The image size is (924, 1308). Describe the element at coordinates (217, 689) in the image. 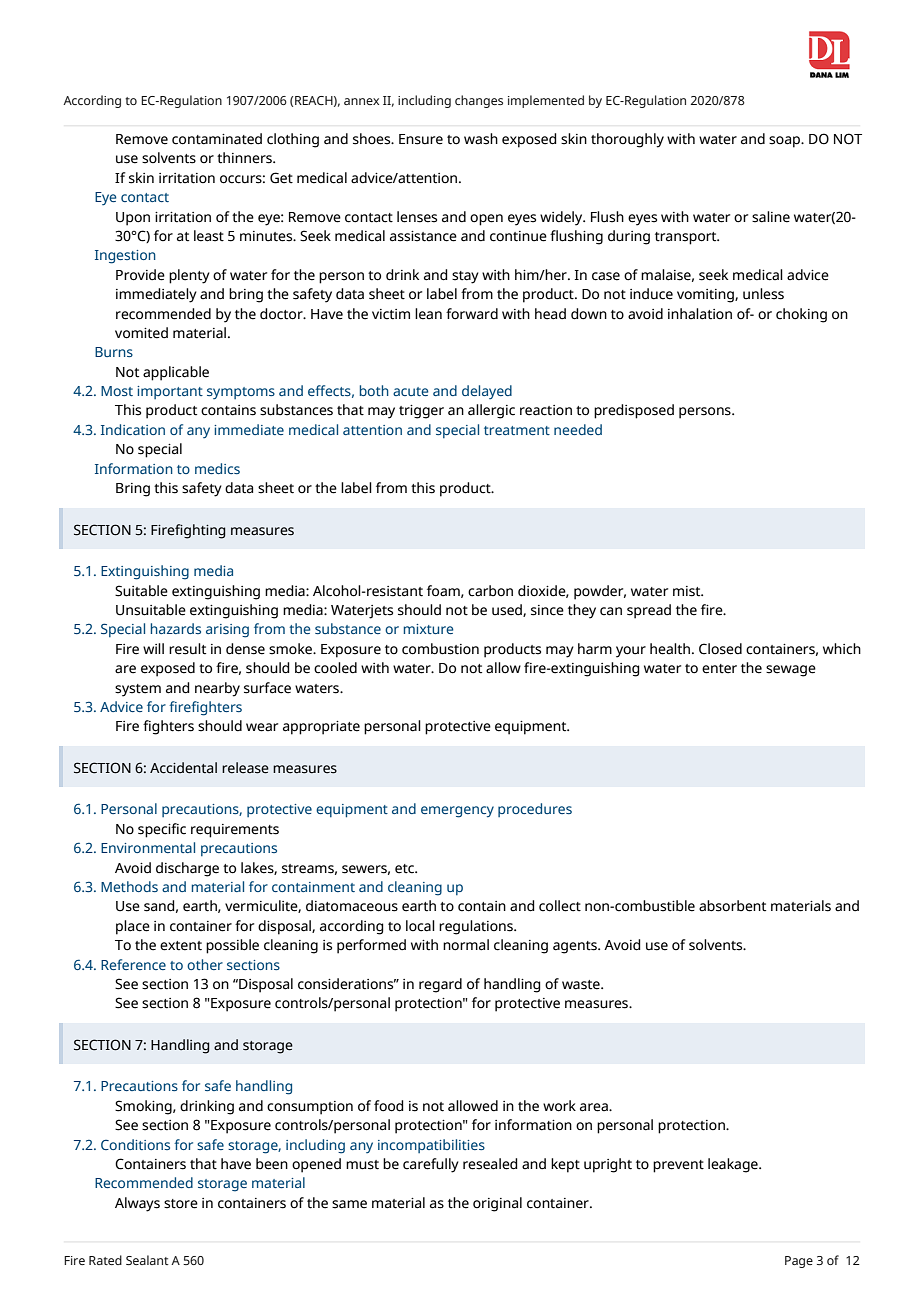

I see `nearby` at that location.
